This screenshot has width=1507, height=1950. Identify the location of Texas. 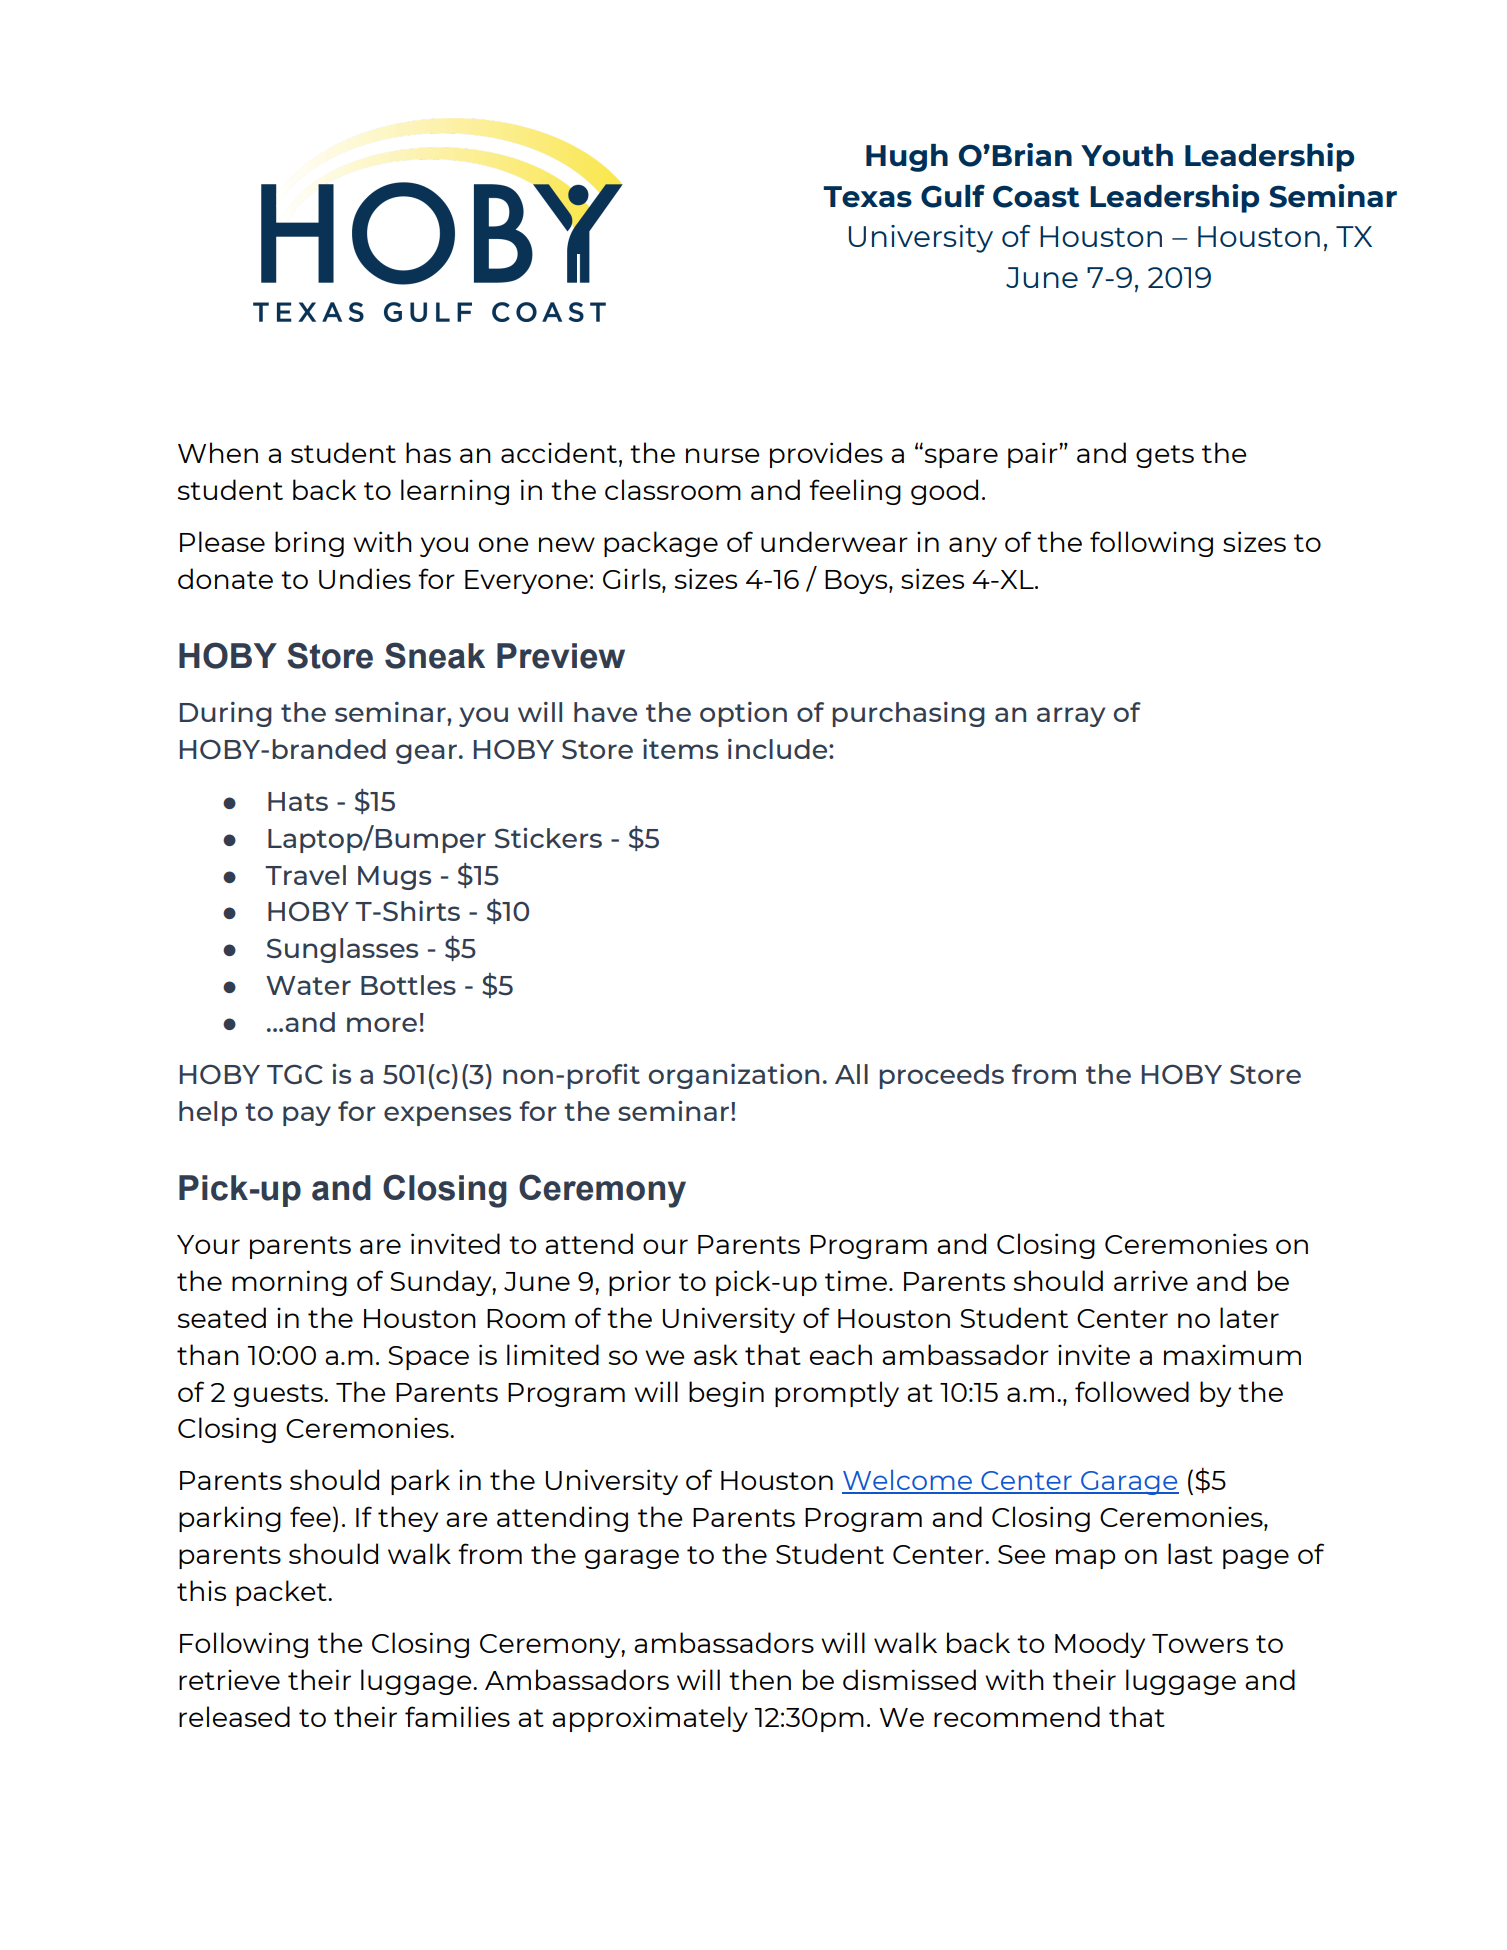
(867, 197).
